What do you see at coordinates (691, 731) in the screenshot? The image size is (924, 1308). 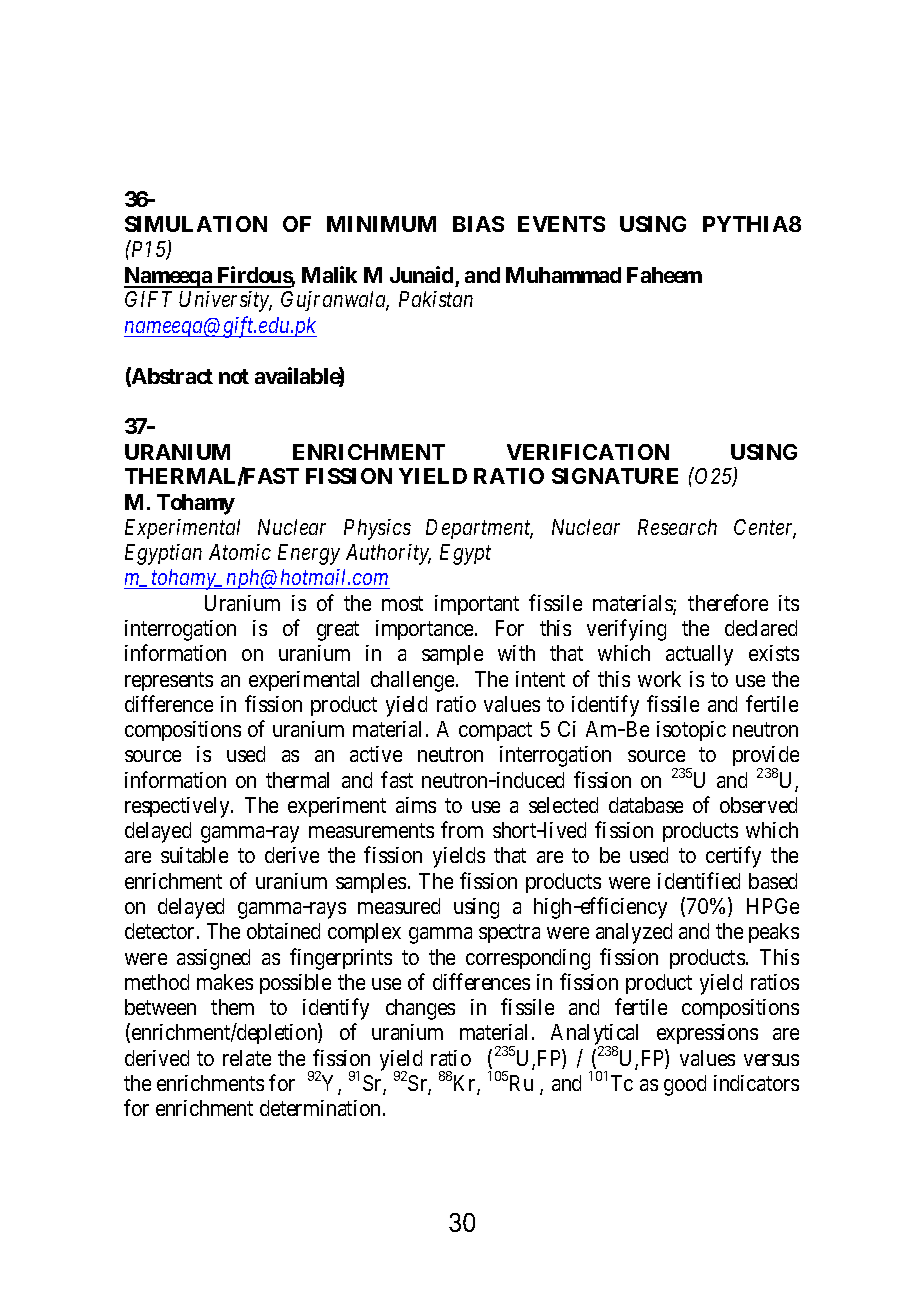 I see `isotopic` at bounding box center [691, 731].
